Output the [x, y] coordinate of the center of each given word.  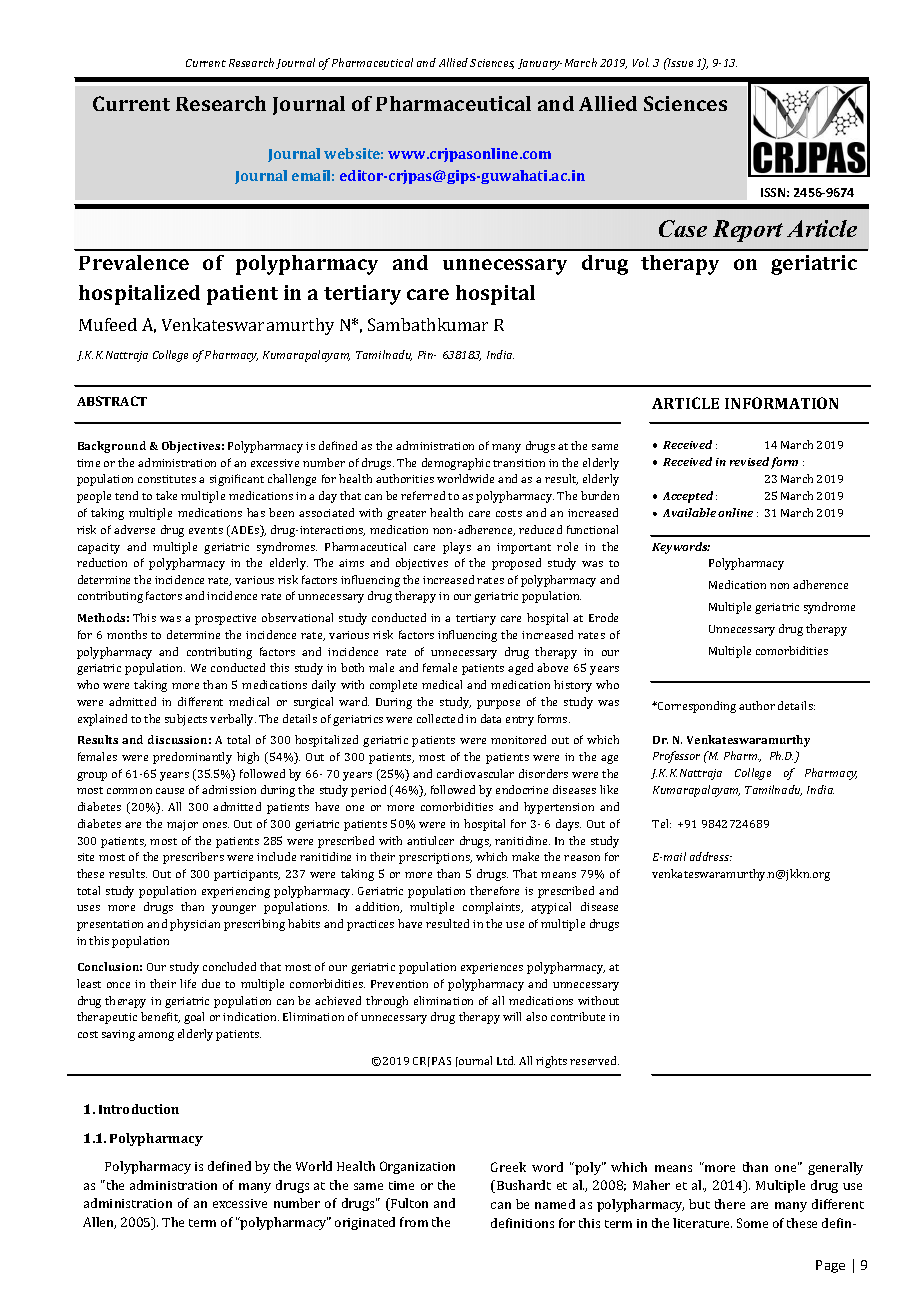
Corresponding [696, 707]
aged [520, 669]
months [127, 634]
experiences [492, 968]
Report [748, 231]
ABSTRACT [112, 401]
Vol [641, 62]
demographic [456, 464]
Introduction [139, 1109]
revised [749, 461]
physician [195, 925]
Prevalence [134, 262]
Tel [661, 823]
